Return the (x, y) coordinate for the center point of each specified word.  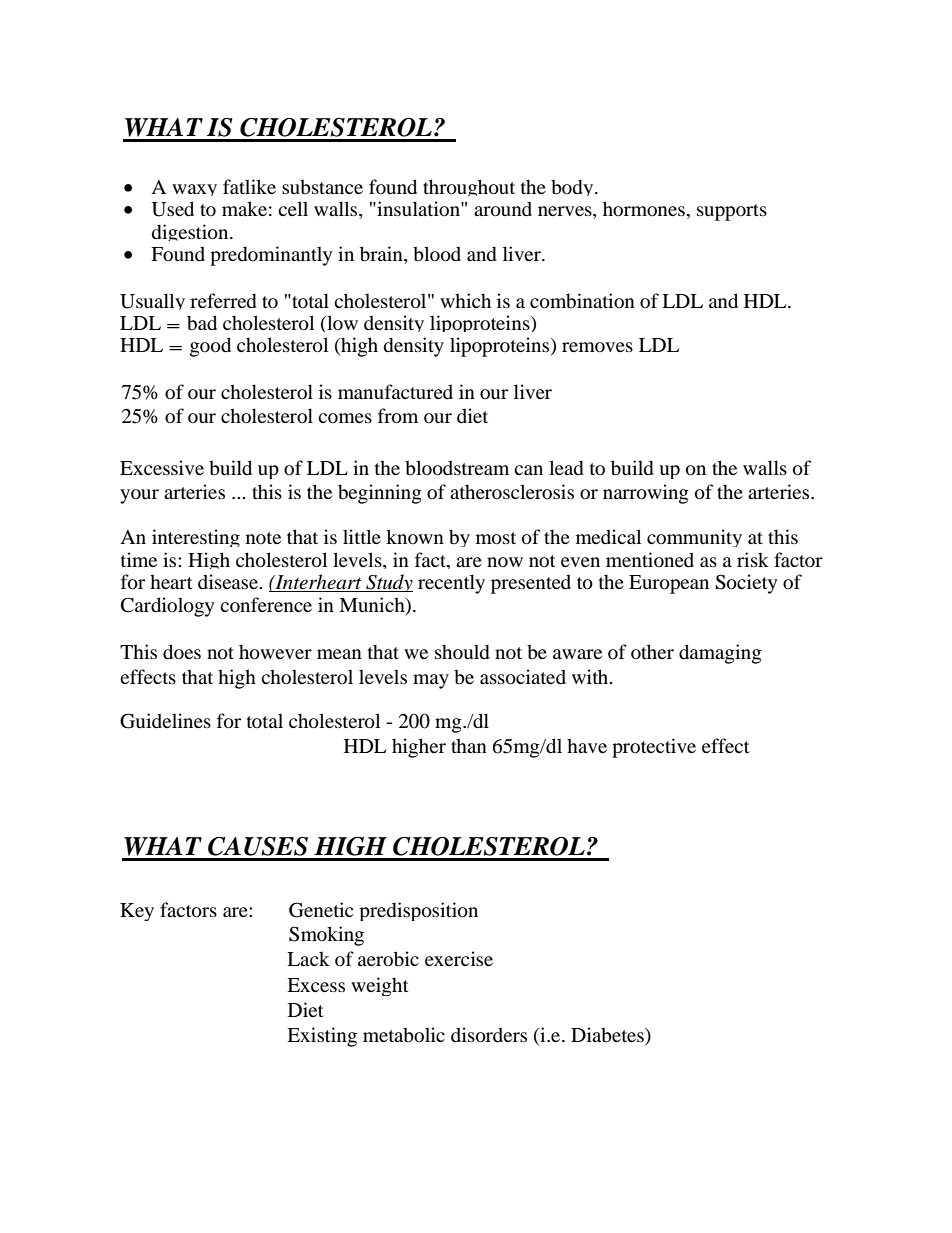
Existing (322, 1037)
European (669, 584)
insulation (418, 209)
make (244, 208)
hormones (644, 209)
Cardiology (167, 607)
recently (451, 584)
